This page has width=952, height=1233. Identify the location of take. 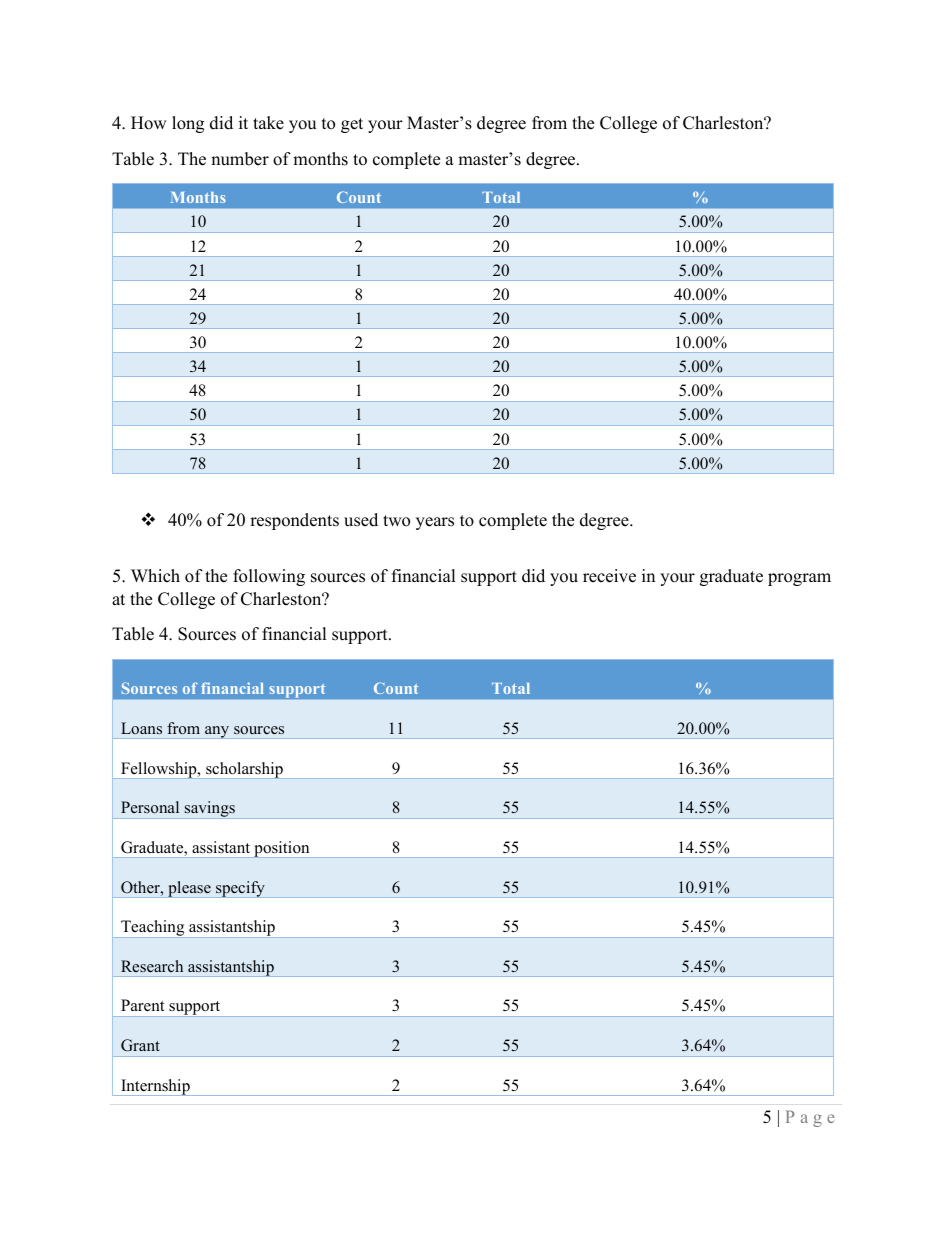
(268, 123).
